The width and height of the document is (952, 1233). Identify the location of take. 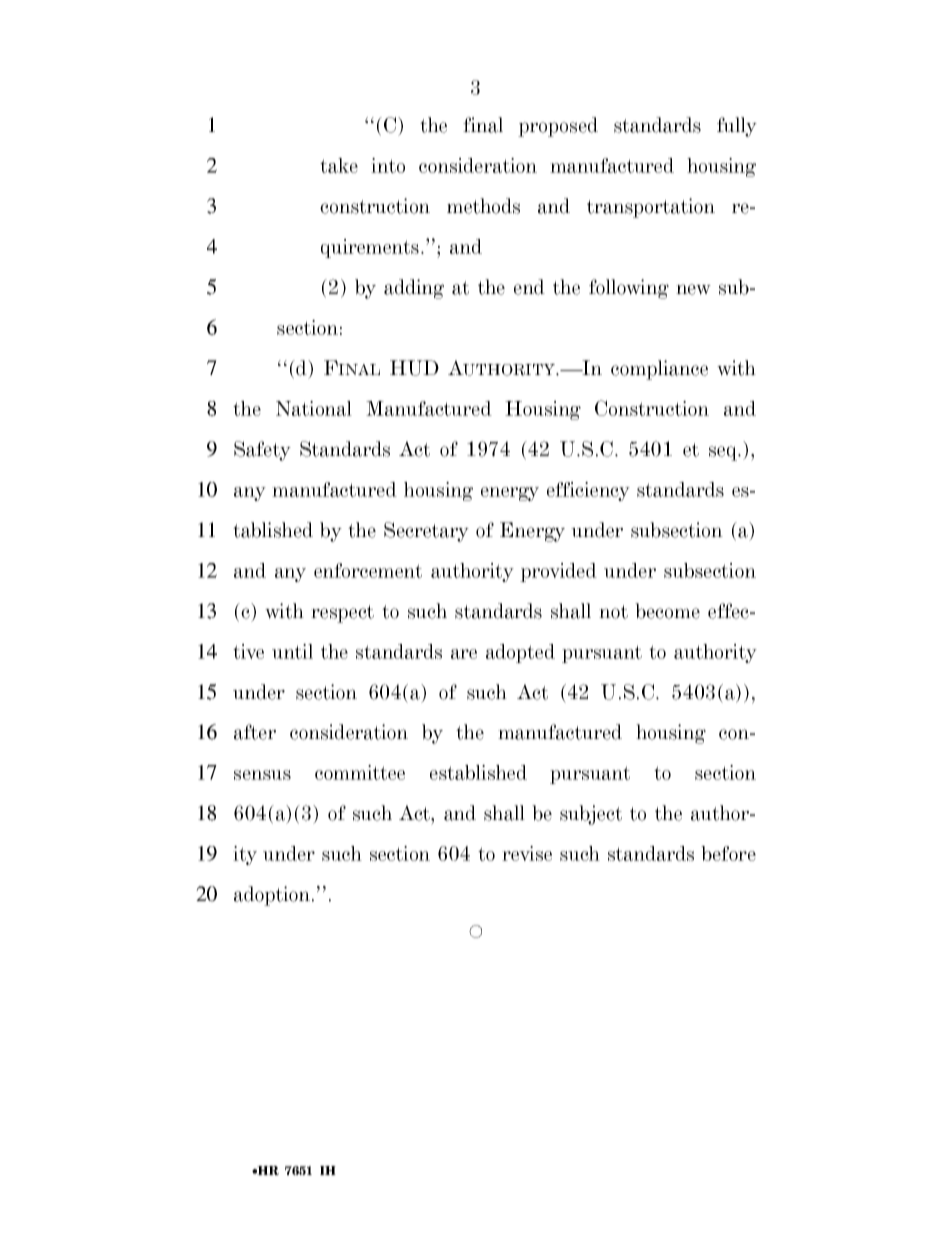
(339, 165).
